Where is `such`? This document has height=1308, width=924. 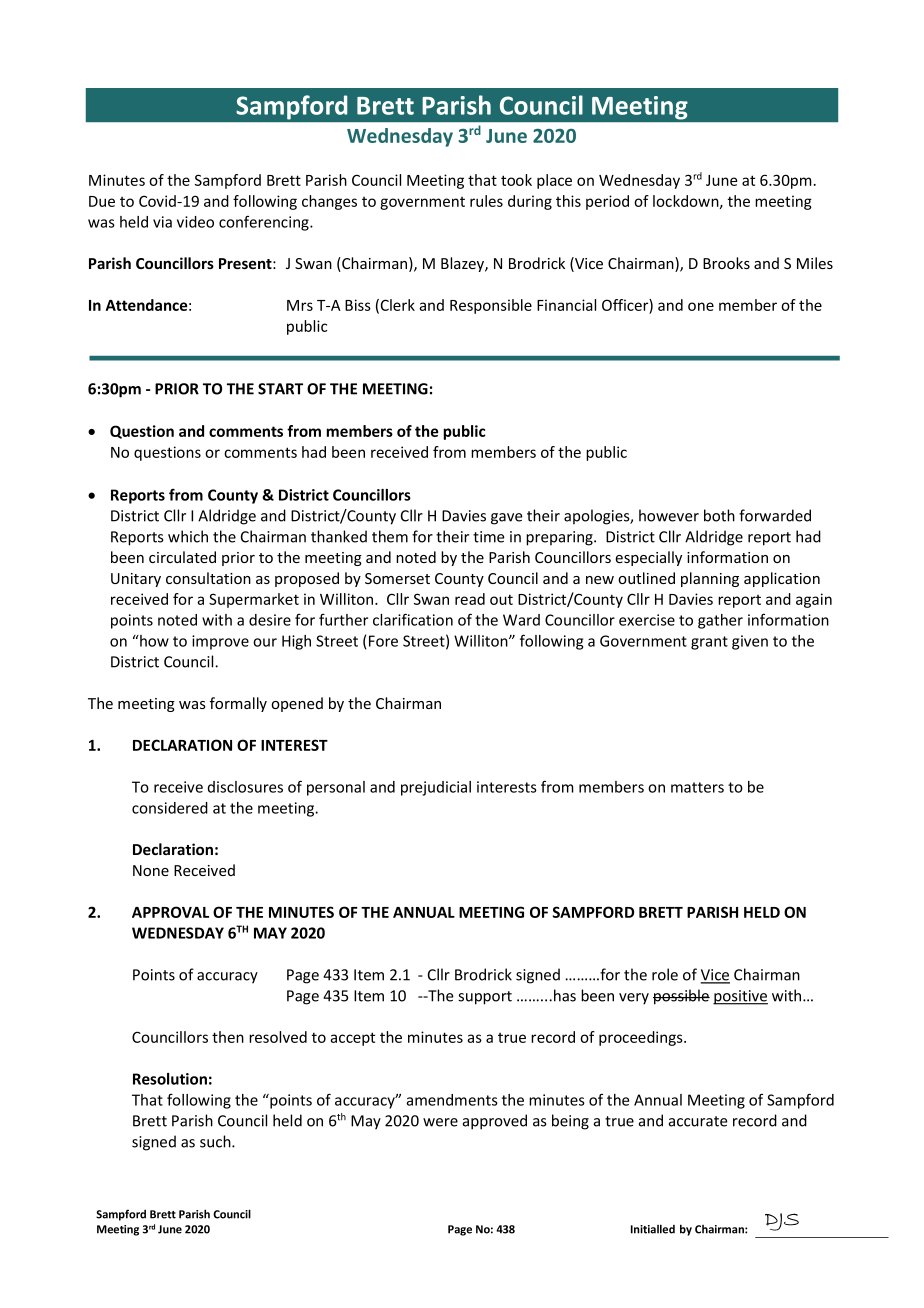 such is located at coordinates (216, 1141).
